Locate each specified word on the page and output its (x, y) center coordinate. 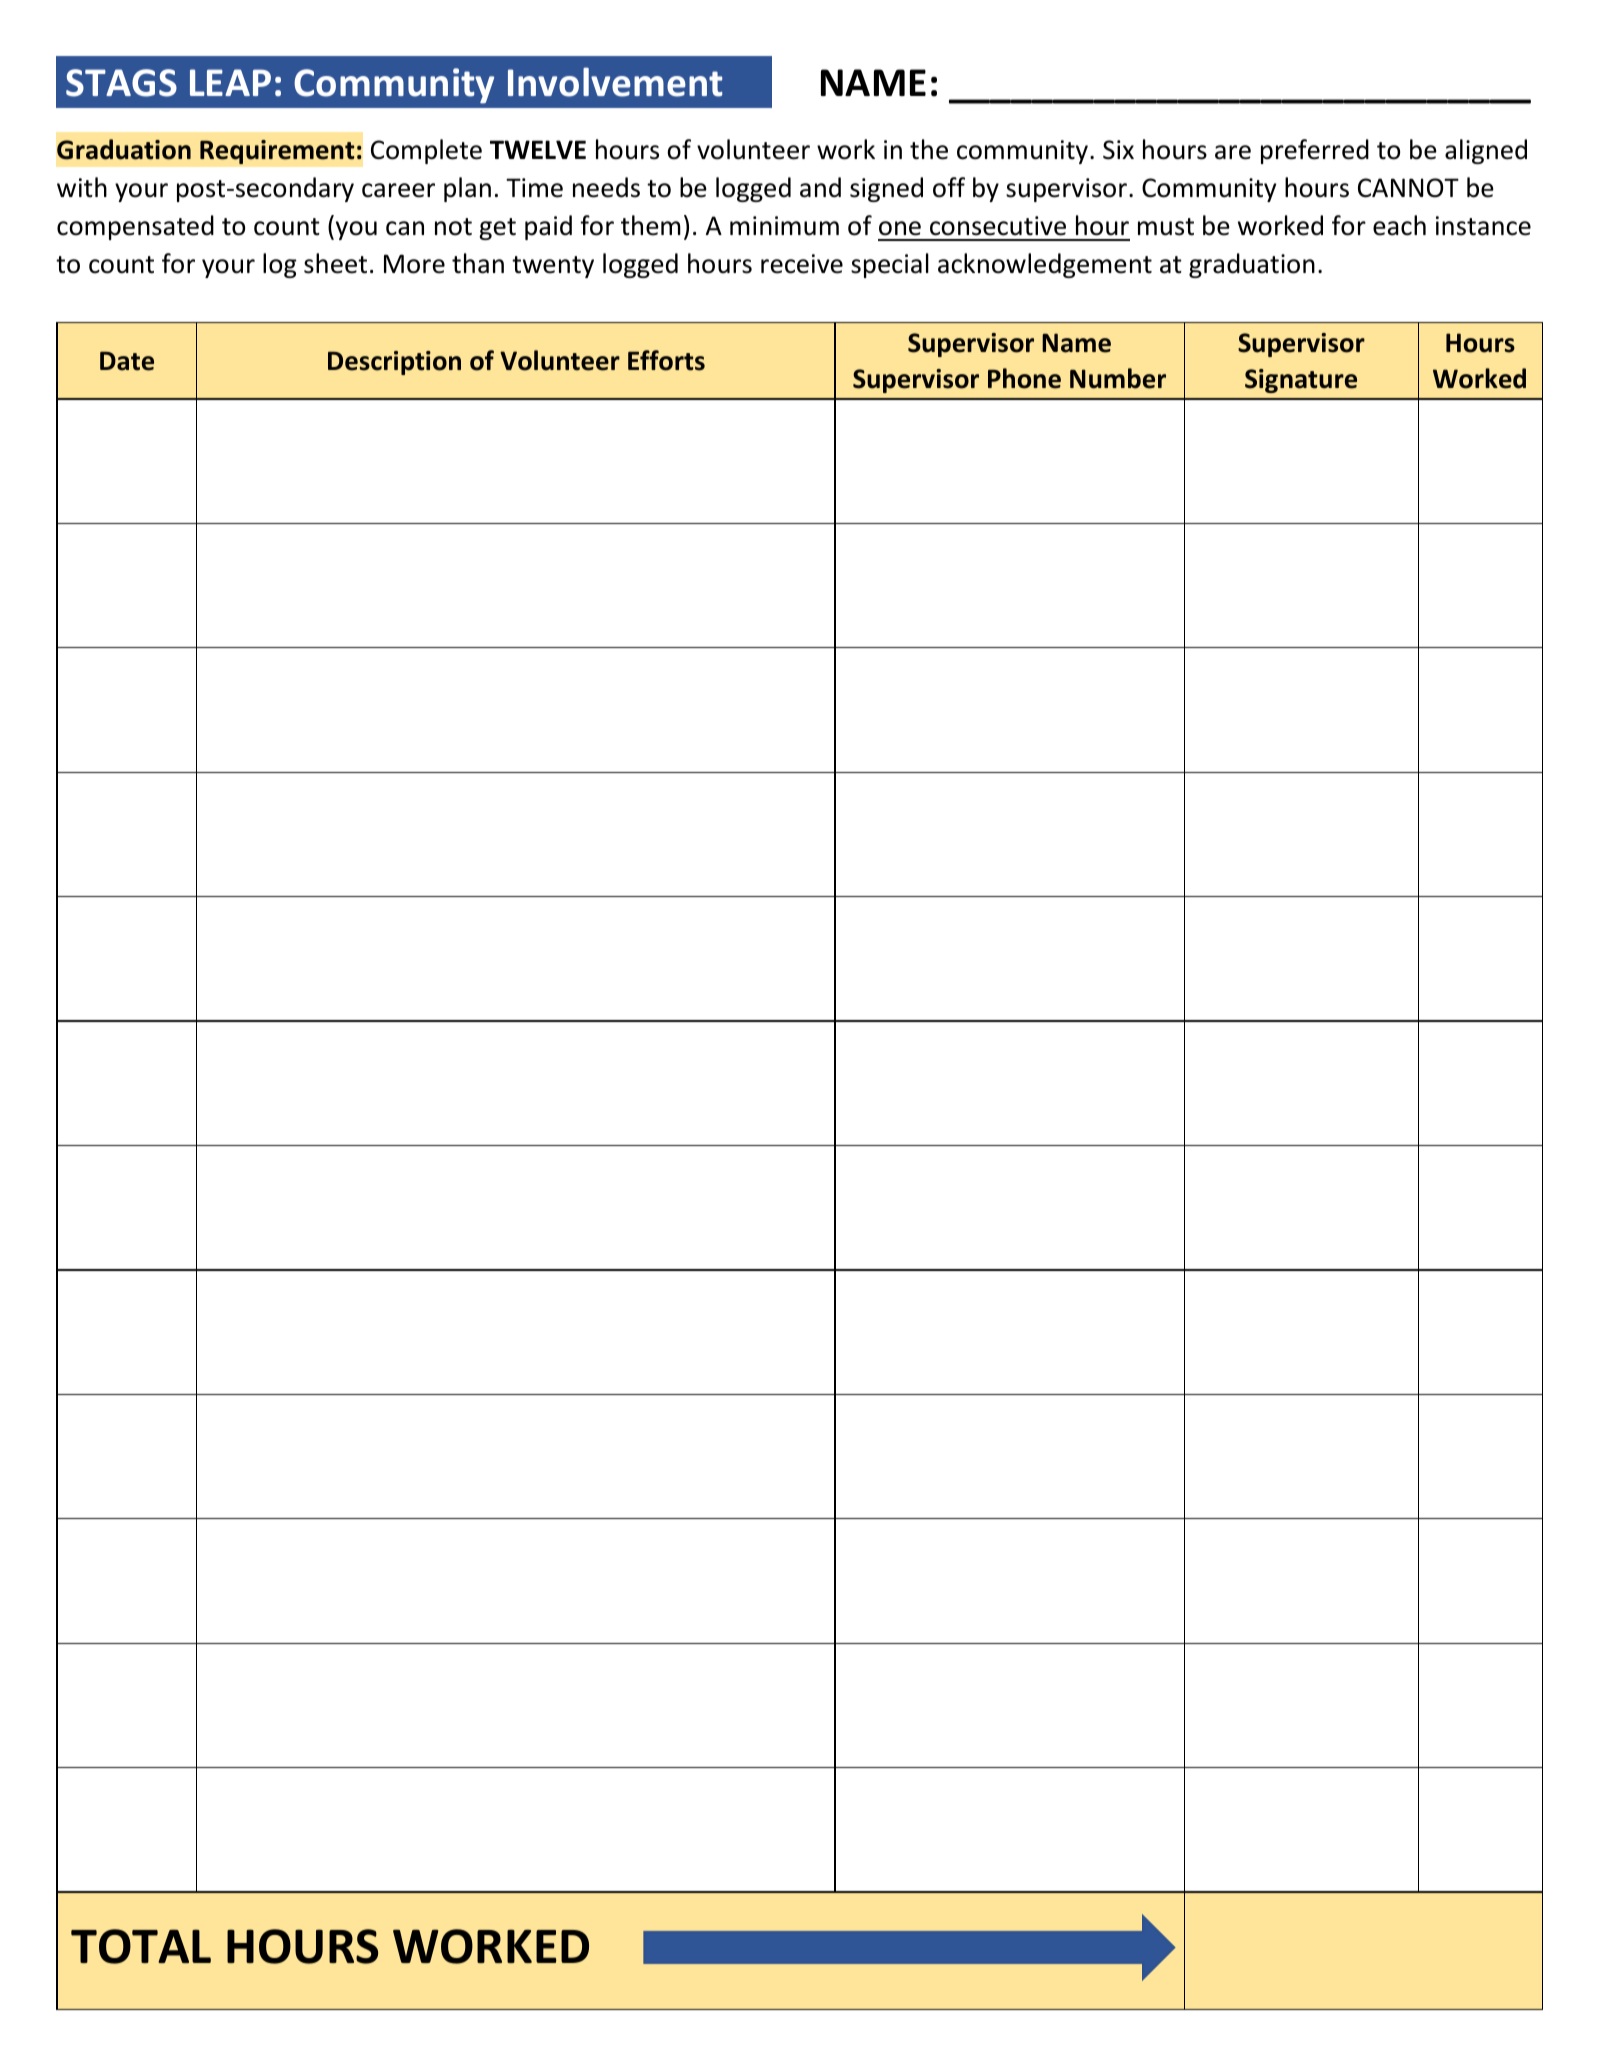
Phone (1024, 378)
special (890, 265)
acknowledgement (1045, 265)
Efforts (666, 360)
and (820, 187)
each (1399, 225)
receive (802, 264)
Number (1118, 378)
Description (394, 363)
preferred (1315, 151)
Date (127, 361)
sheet (335, 263)
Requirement (277, 152)
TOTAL (141, 1946)
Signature (1301, 381)
